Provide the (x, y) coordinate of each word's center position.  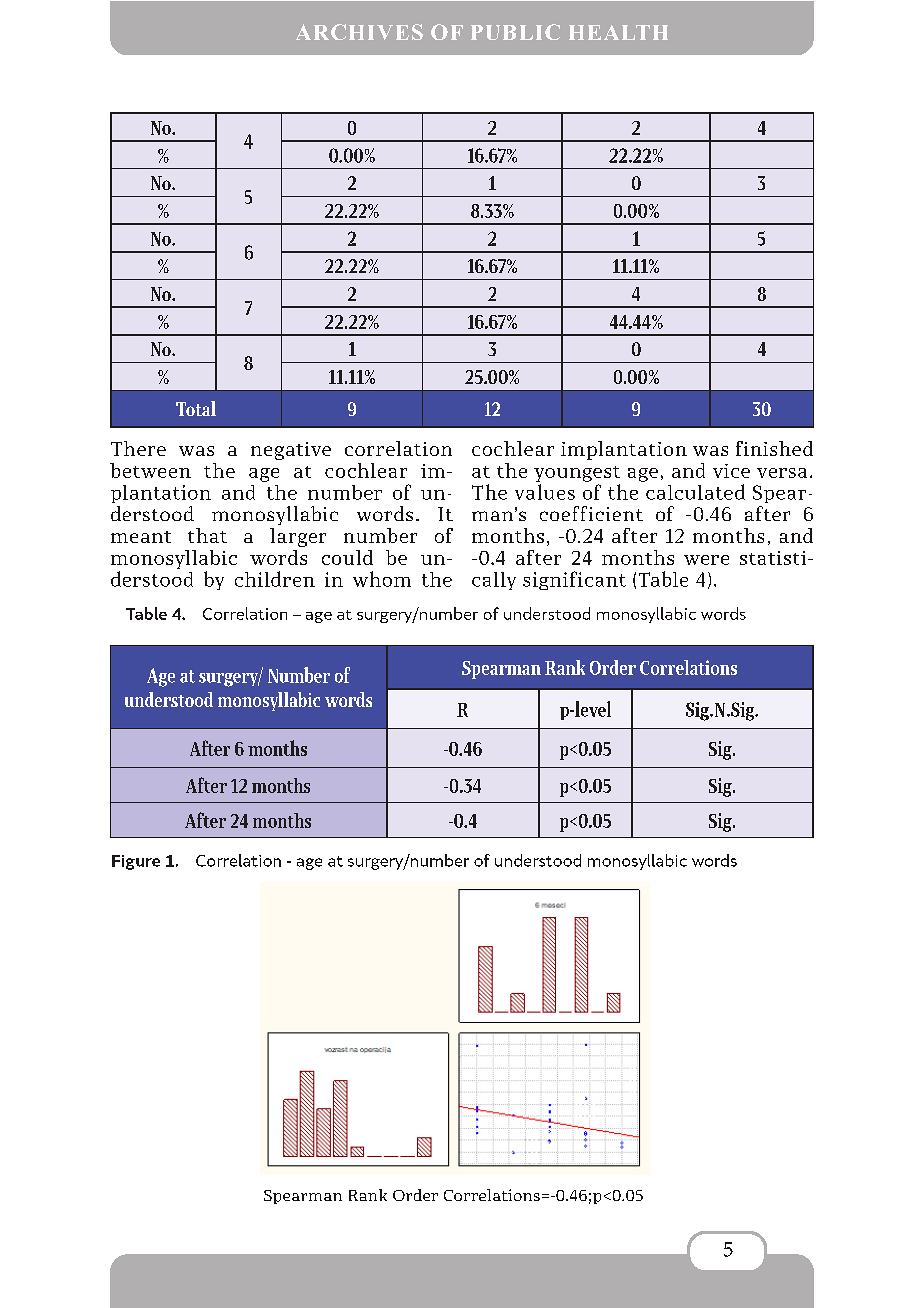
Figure (136, 862)
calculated (695, 492)
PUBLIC (515, 32)
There (138, 448)
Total (196, 408)
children (275, 579)
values (545, 492)
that (207, 535)
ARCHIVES (359, 32)
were (706, 560)
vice (731, 471)
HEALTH (618, 32)
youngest (577, 474)
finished (774, 448)
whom (382, 579)
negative (291, 451)
